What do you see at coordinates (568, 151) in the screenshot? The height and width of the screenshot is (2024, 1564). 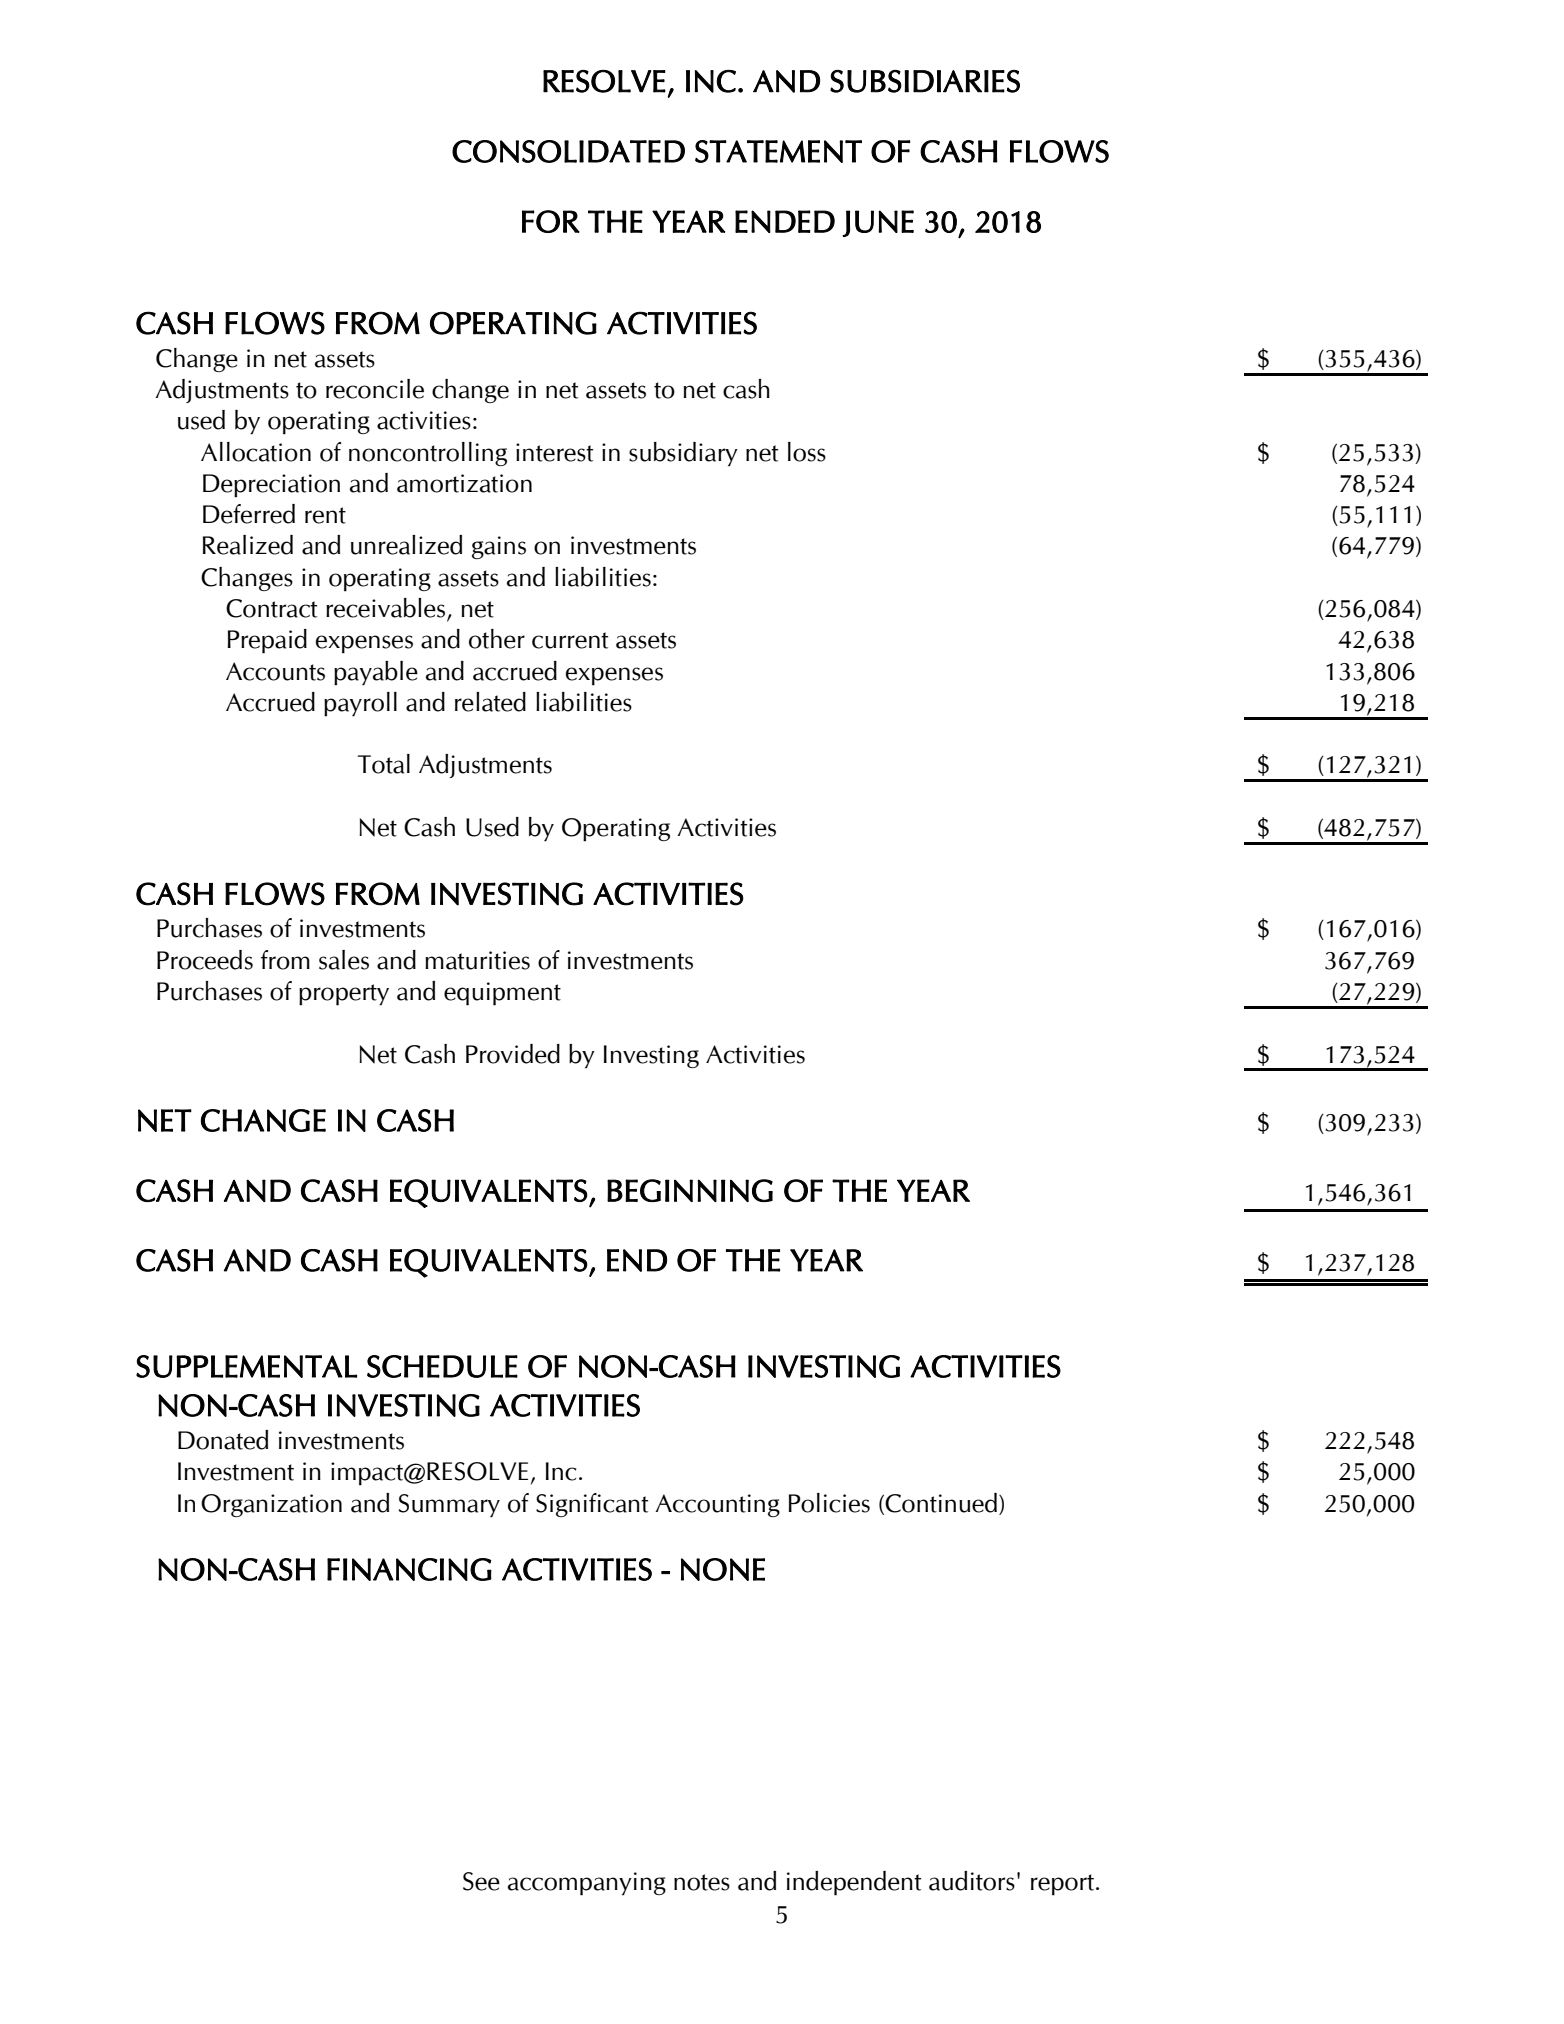 I see `CONSOLIDATED` at bounding box center [568, 151].
